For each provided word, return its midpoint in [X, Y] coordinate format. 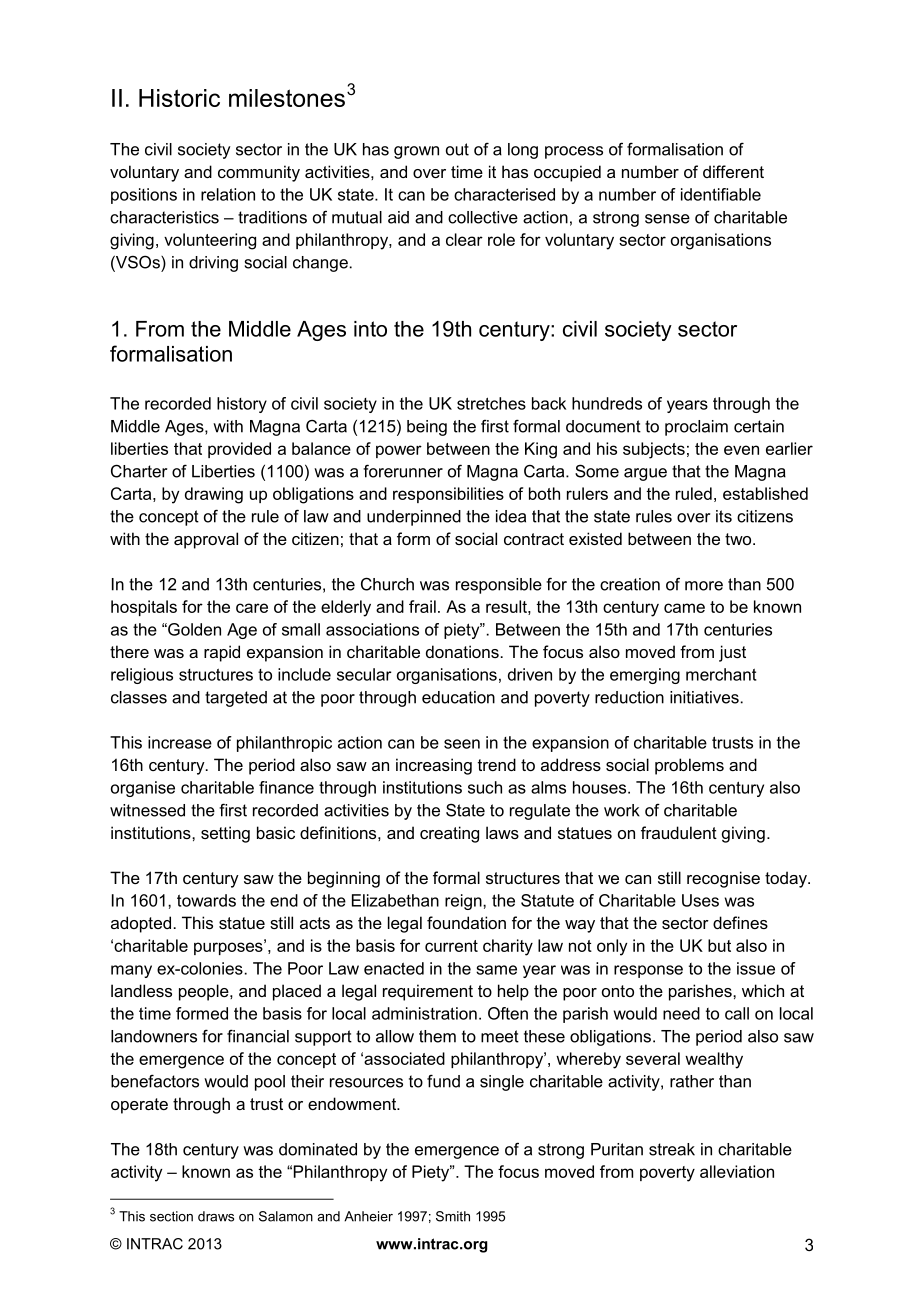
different [733, 171]
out [457, 149]
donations [462, 651]
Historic [179, 98]
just [732, 653]
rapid [222, 653]
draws [216, 1216]
